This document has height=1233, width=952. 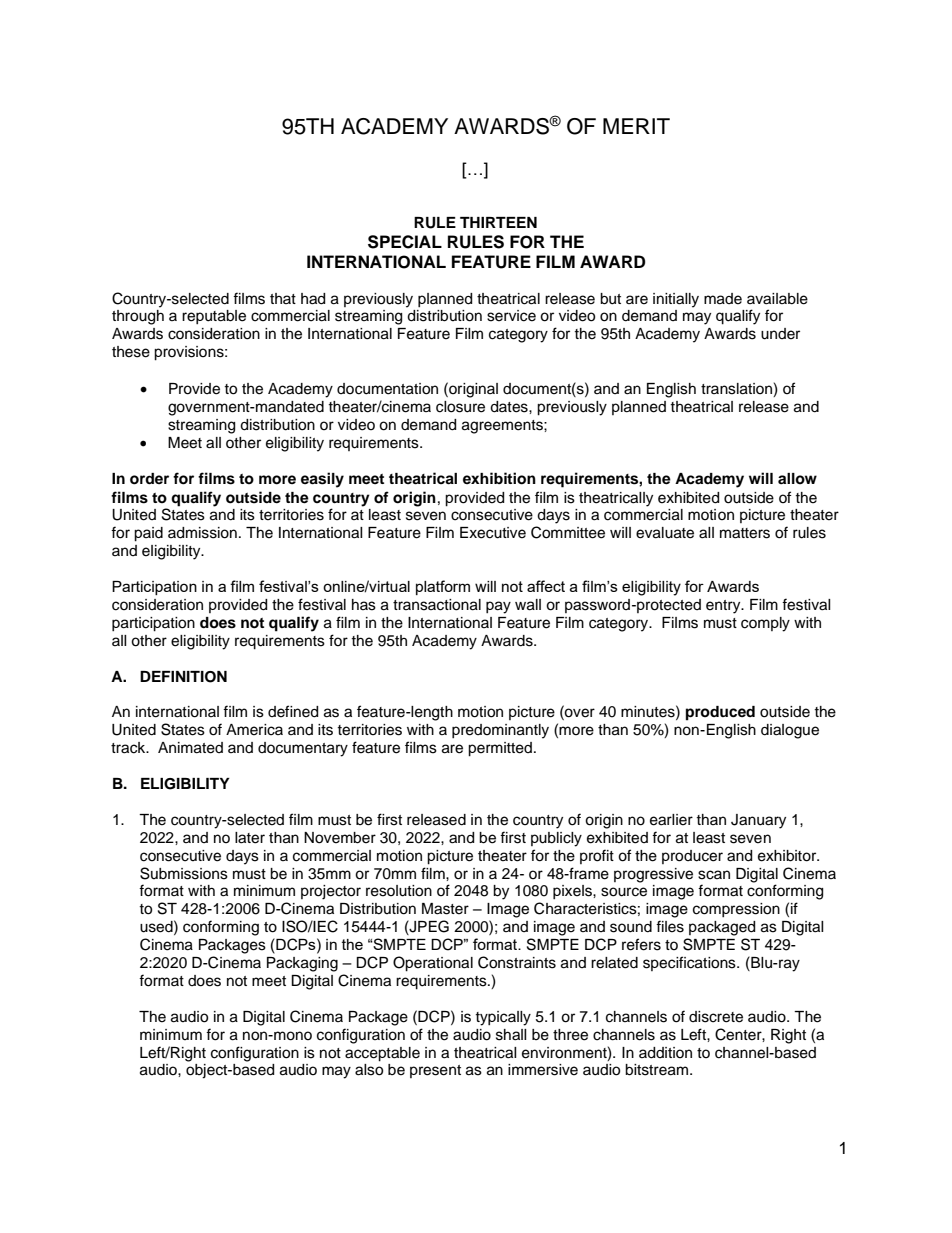 I want to click on Packaging, so click(x=302, y=964).
